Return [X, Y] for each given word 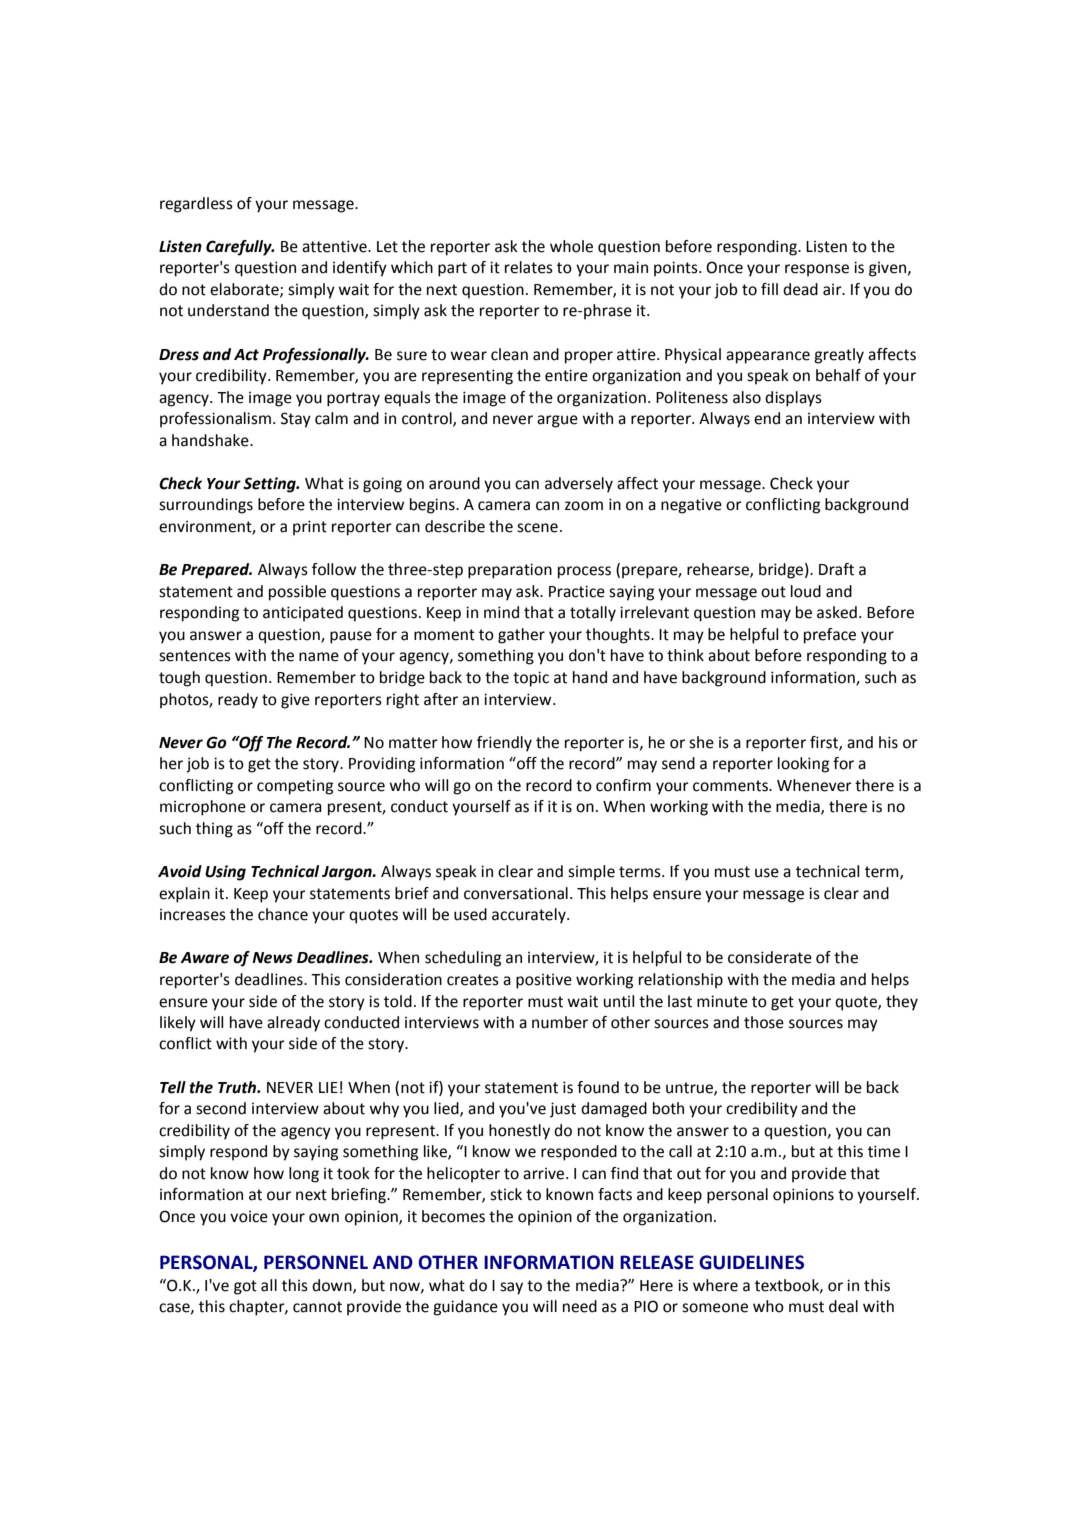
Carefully [240, 248]
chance [283, 914]
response [817, 270]
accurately [530, 916]
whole [571, 246]
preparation [510, 571]
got [245, 1287]
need [580, 1306]
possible [297, 593]
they [902, 1003]
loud [806, 591]
